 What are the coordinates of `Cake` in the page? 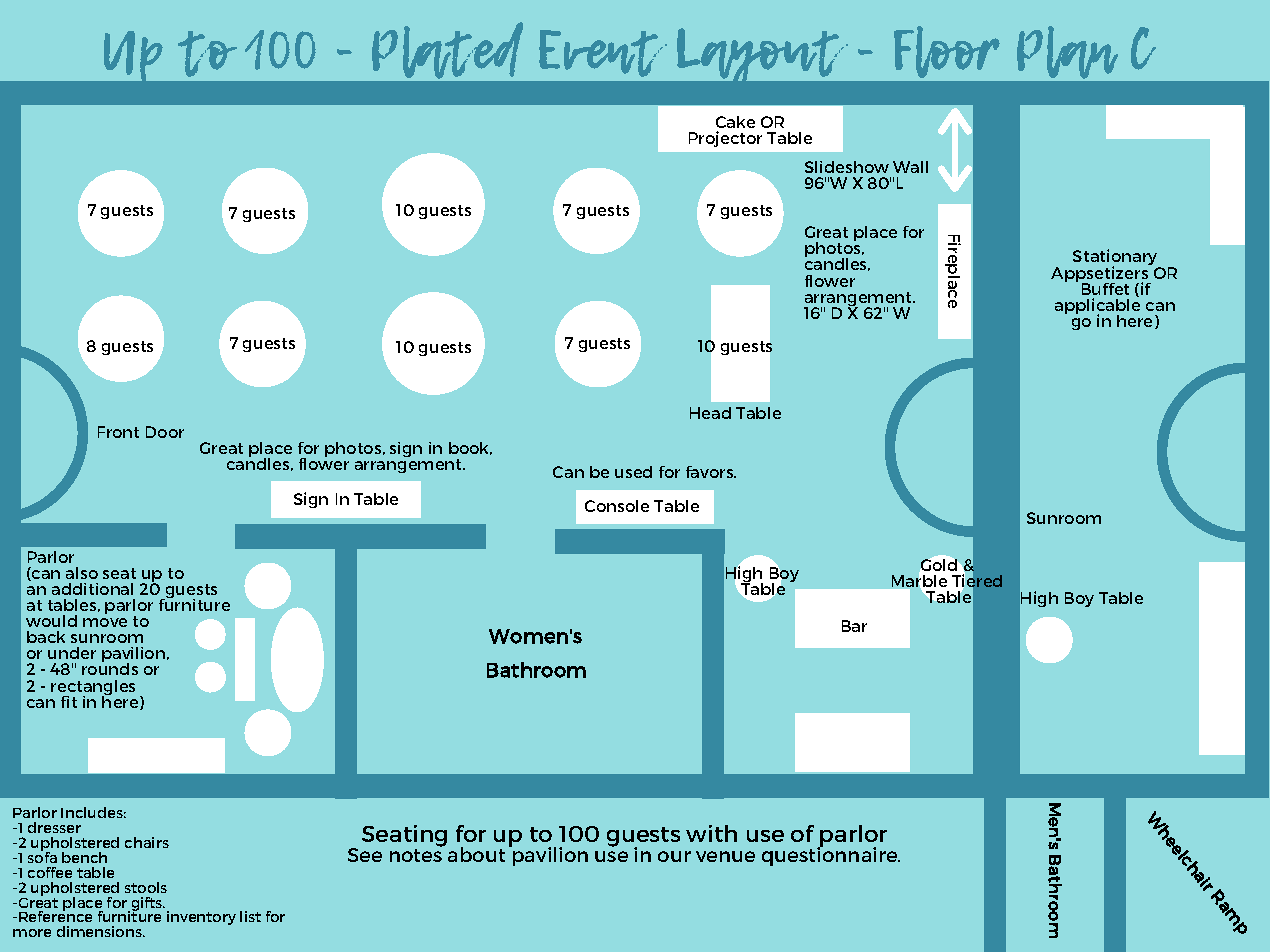 It's located at (735, 122).
